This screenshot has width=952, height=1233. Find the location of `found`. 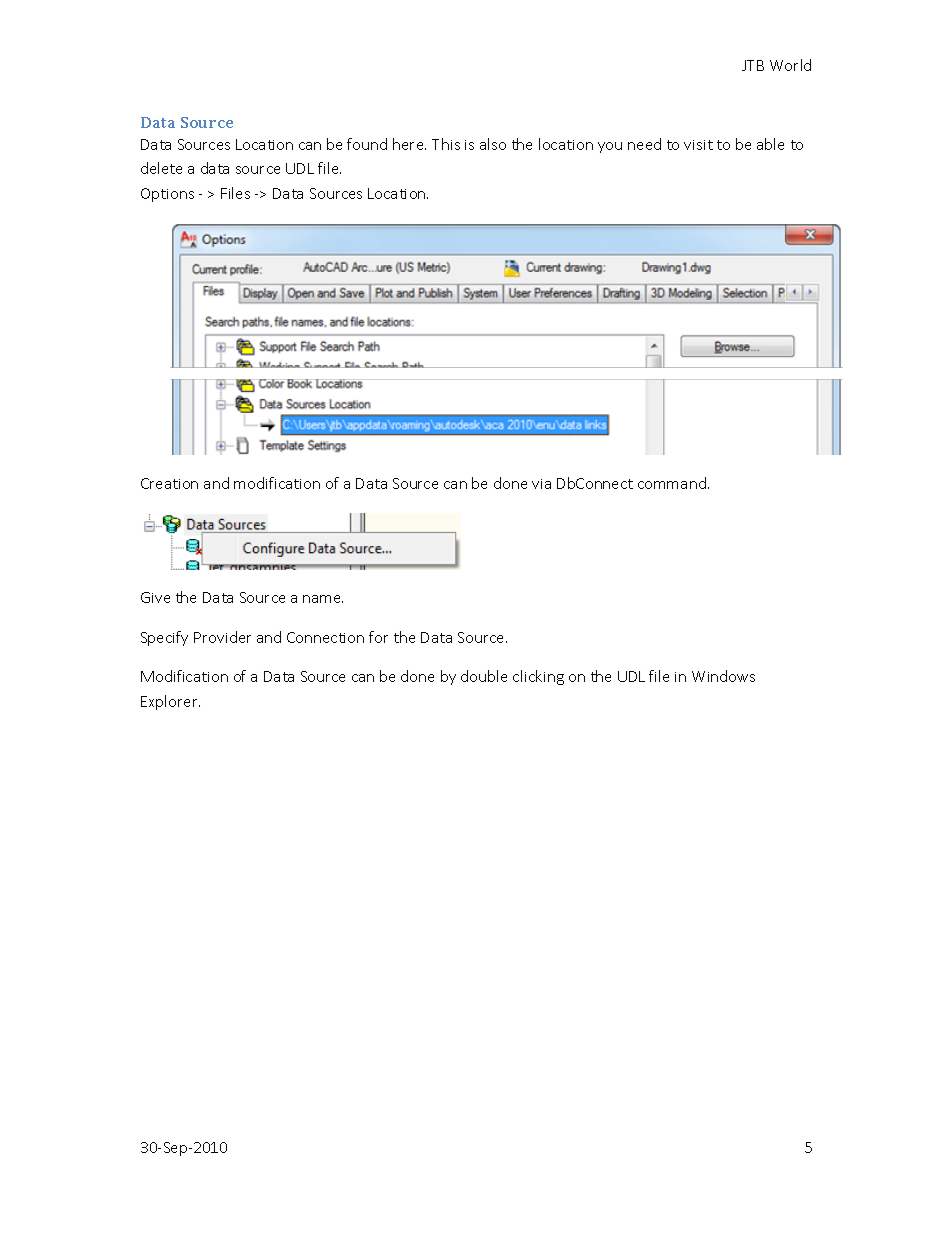

found is located at coordinates (367, 144).
